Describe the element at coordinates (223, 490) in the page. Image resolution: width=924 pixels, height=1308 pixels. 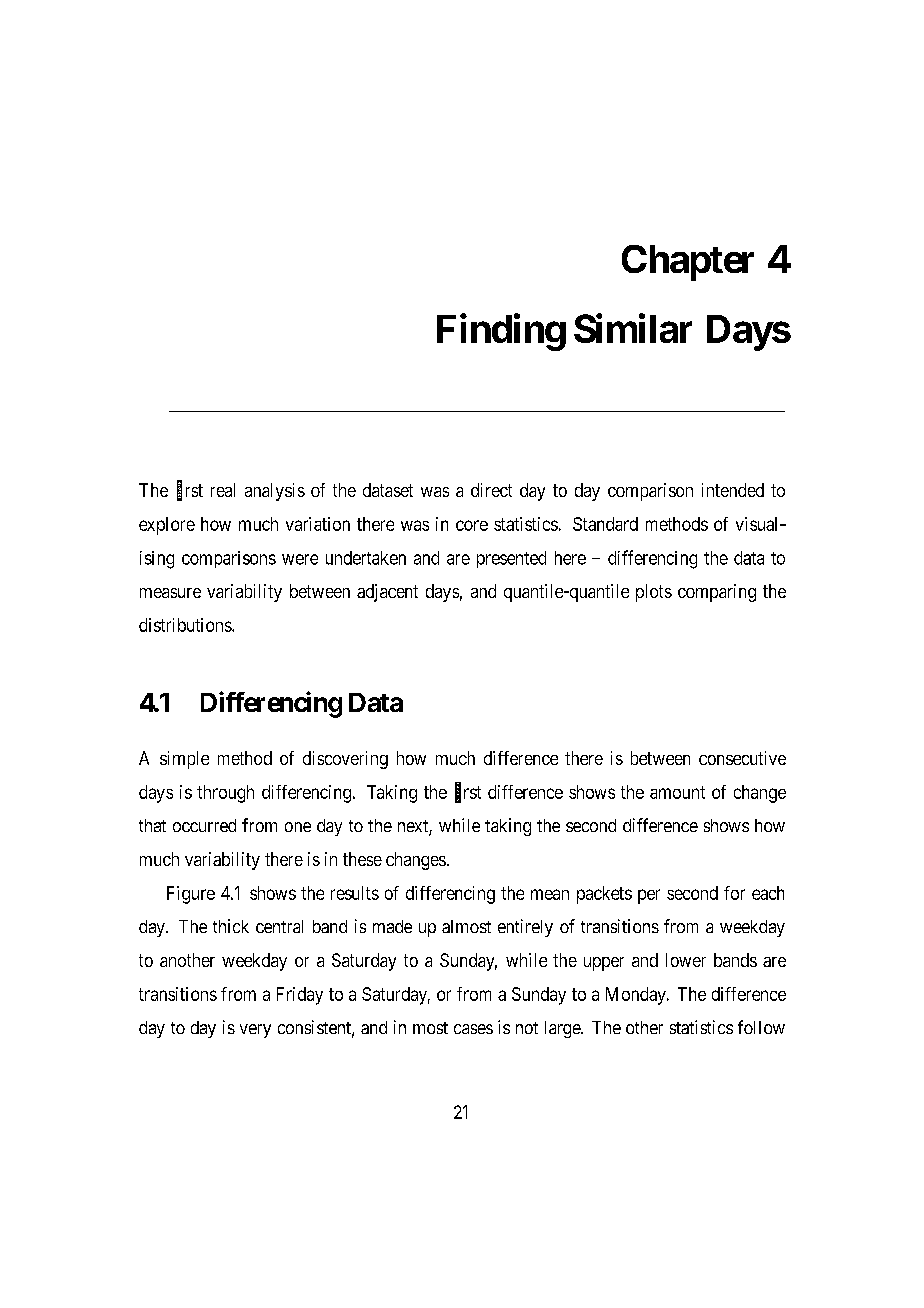
I see `real` at that location.
